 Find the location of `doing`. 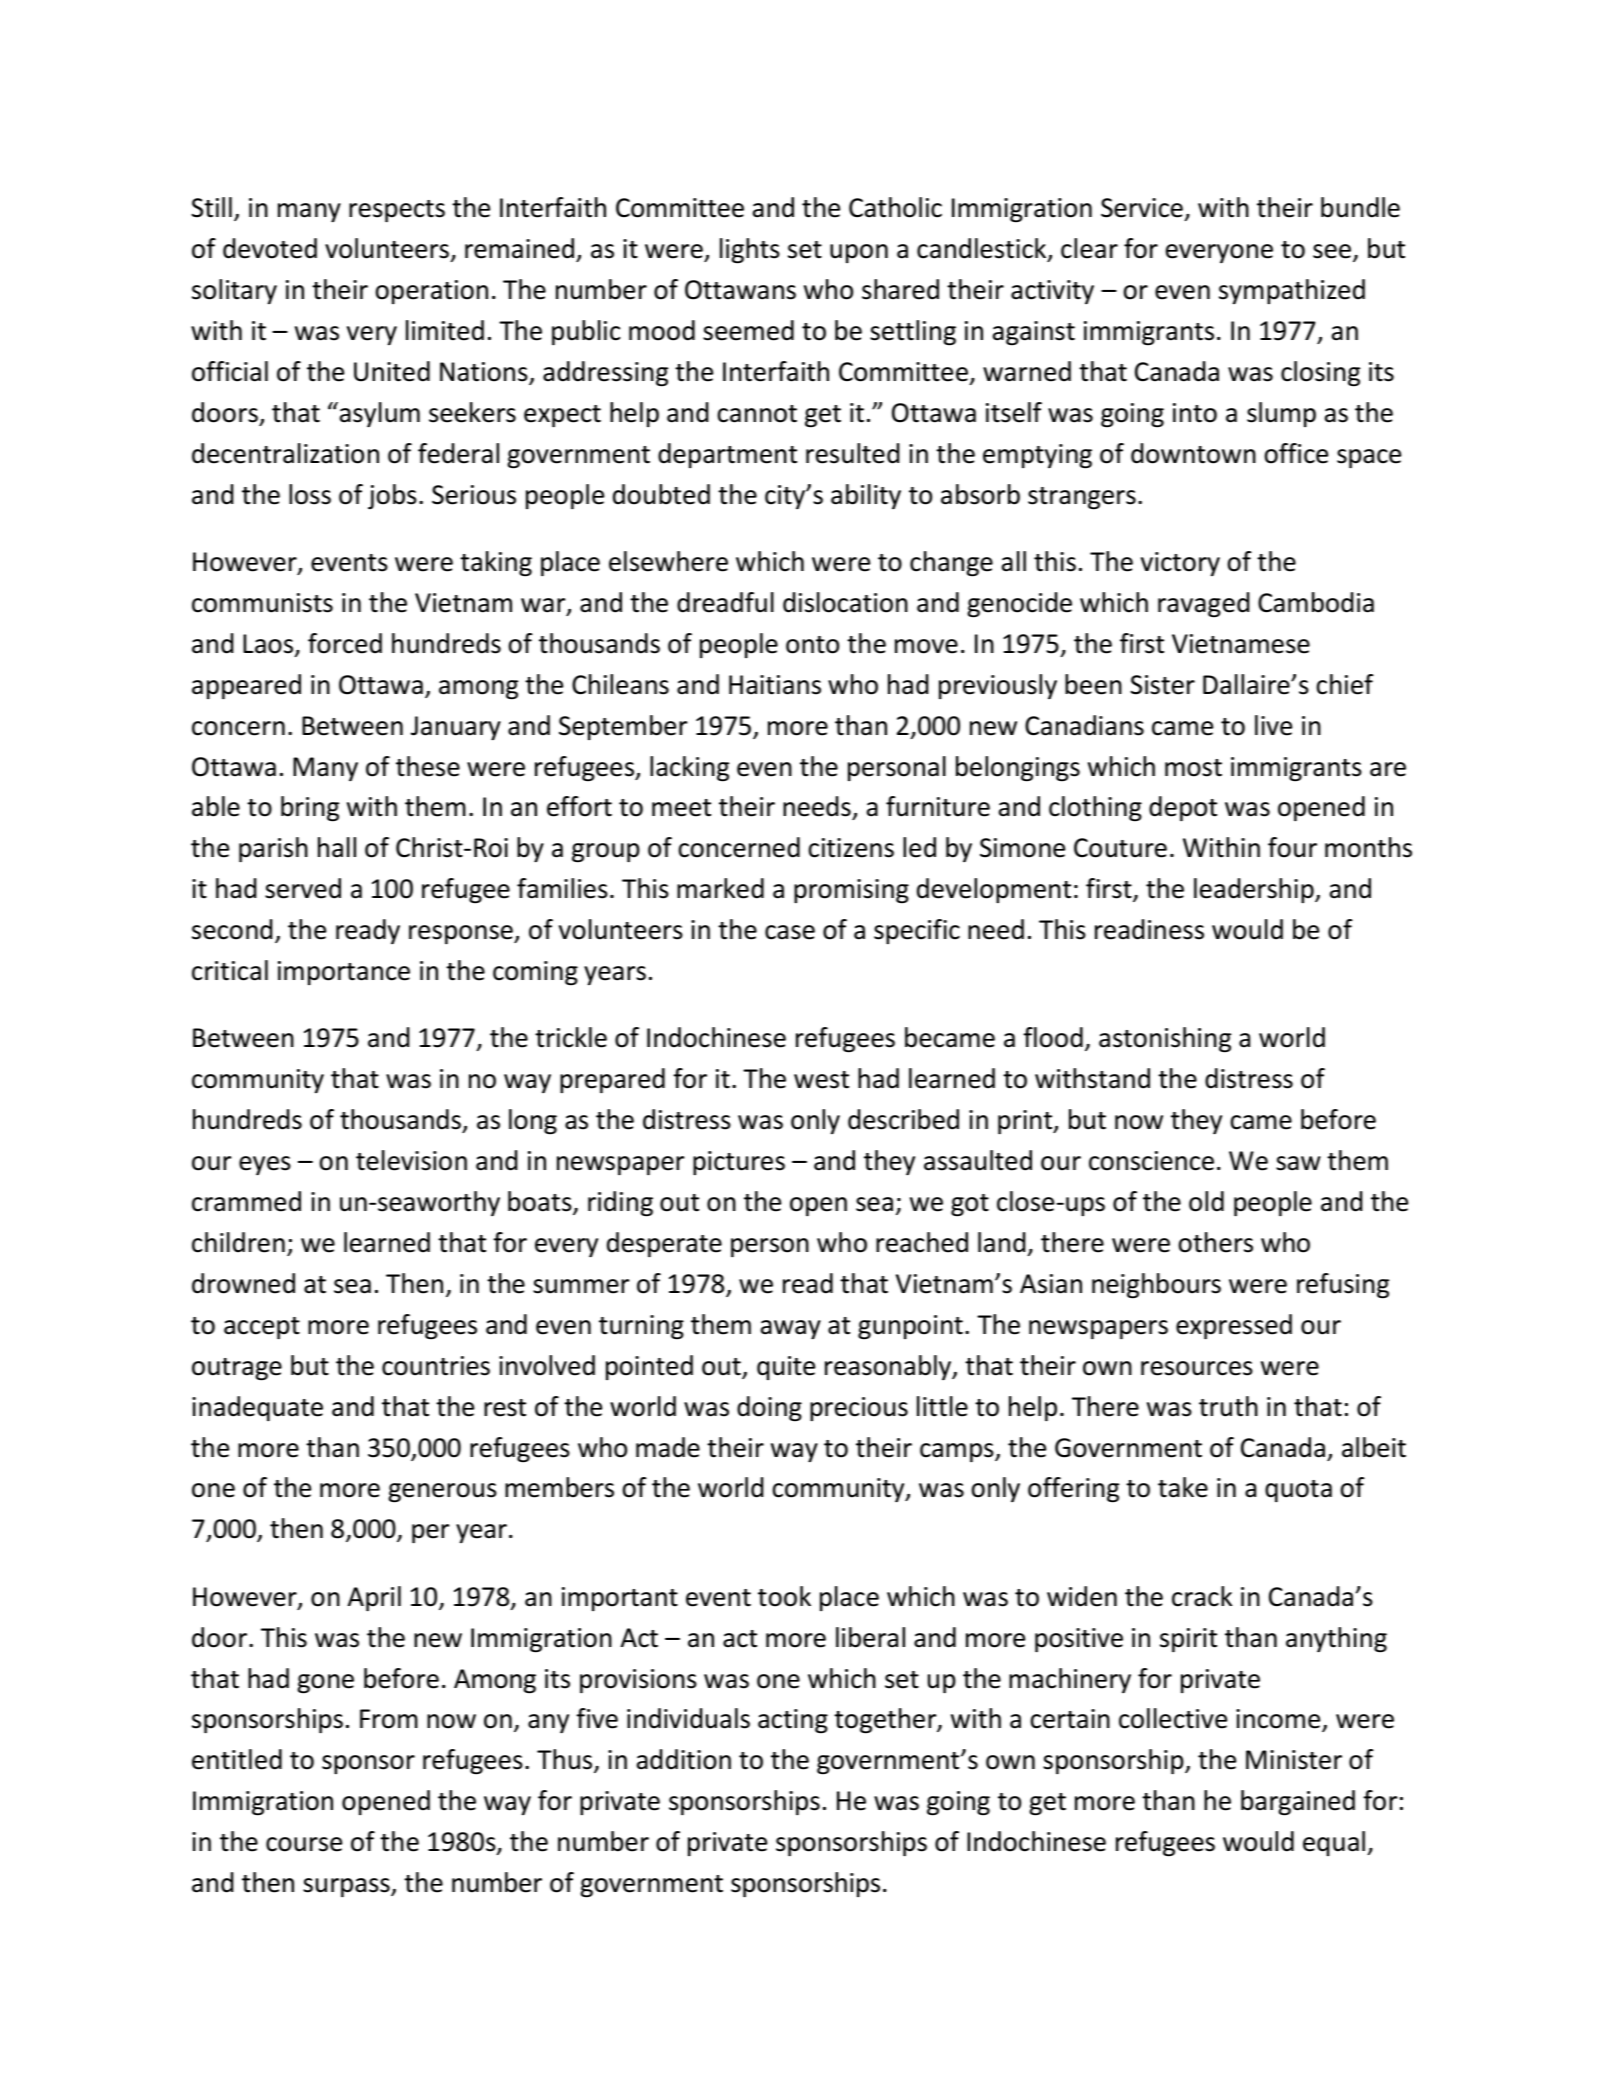

doing is located at coordinates (769, 1409).
